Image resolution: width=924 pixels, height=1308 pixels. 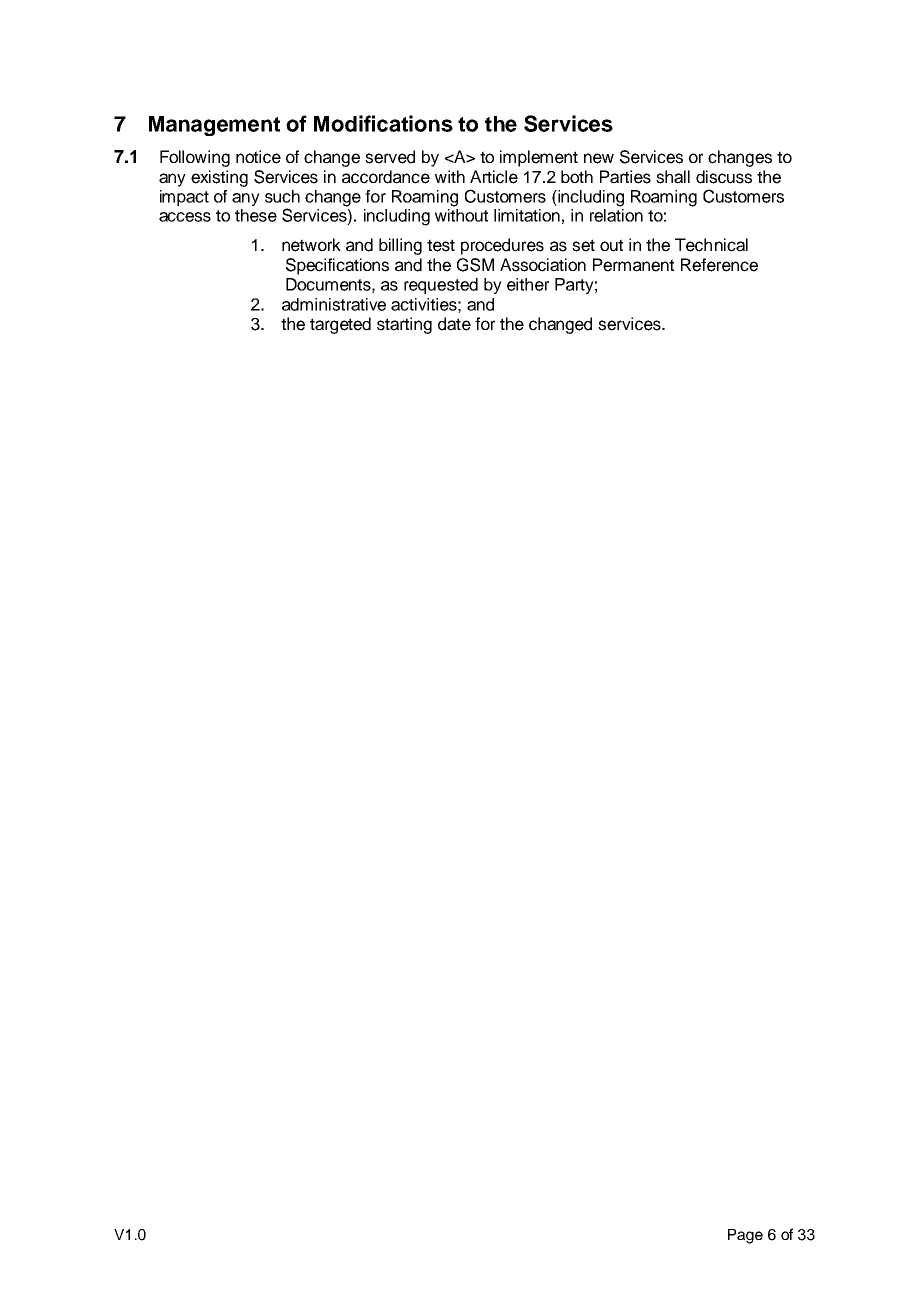 I want to click on Page, so click(x=745, y=1236).
